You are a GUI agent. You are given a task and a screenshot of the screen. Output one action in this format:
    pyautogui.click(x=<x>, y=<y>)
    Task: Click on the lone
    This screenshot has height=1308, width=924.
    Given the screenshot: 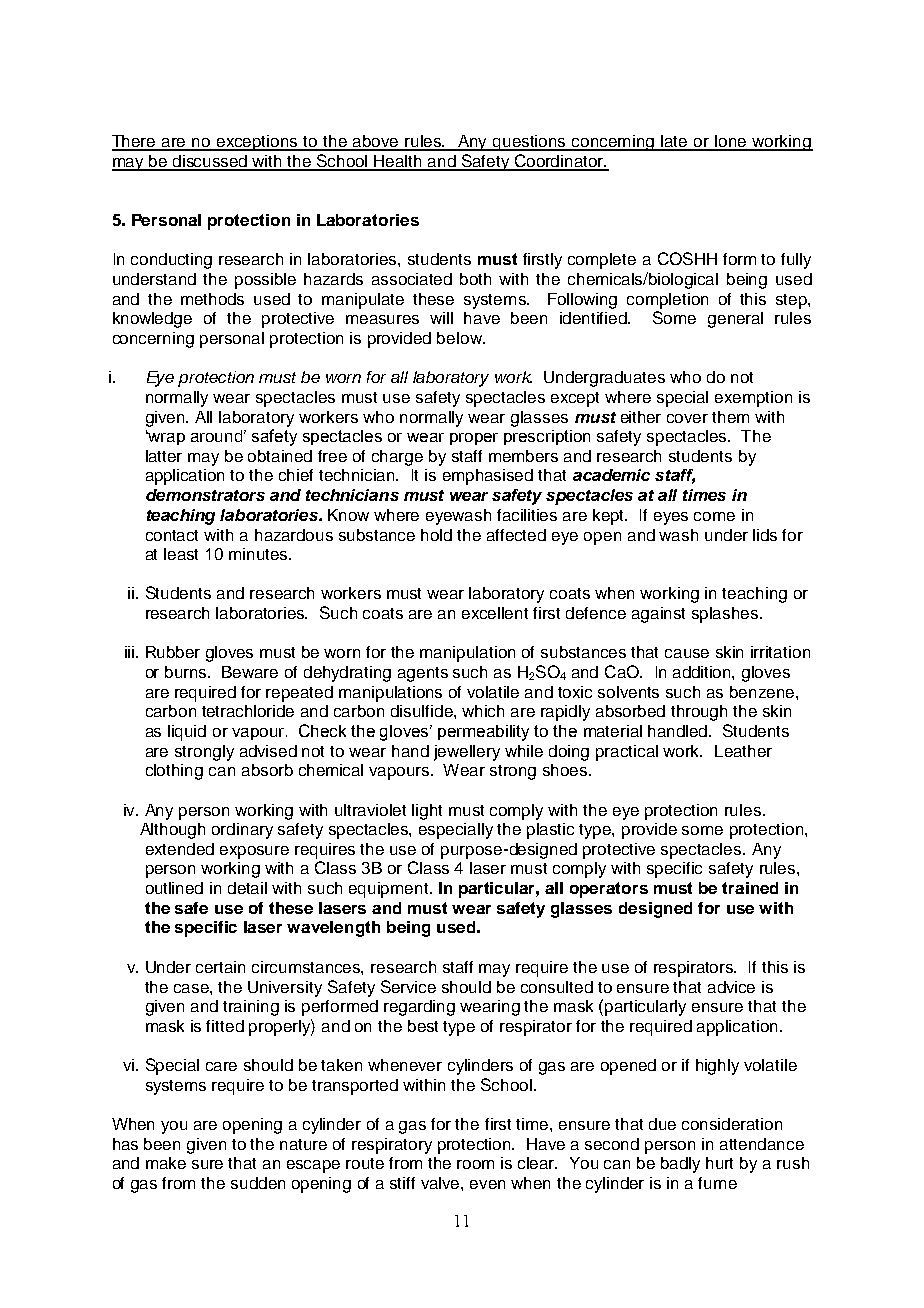 What is the action you would take?
    pyautogui.click(x=731, y=142)
